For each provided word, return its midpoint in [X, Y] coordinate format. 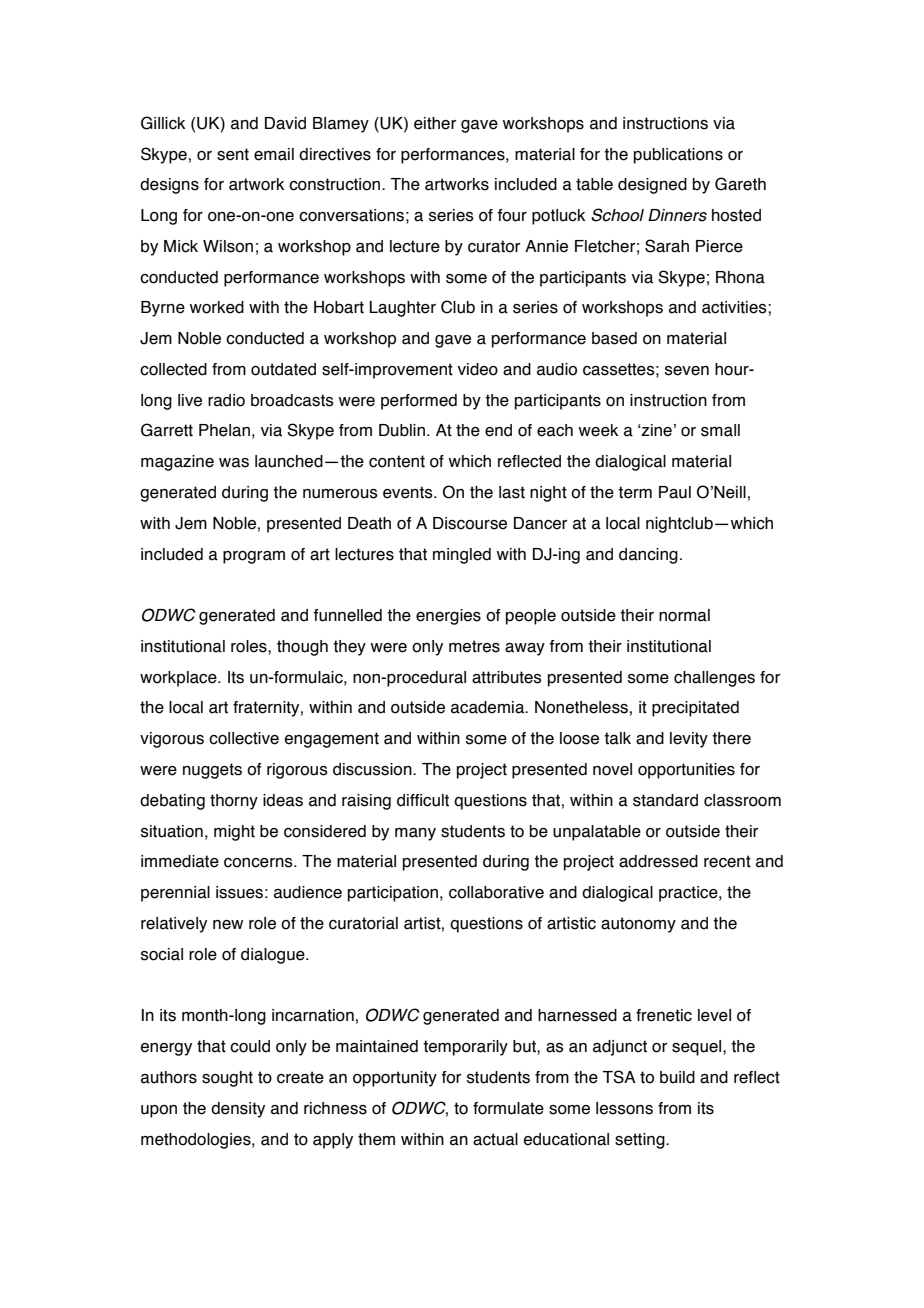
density [238, 1110]
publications [678, 156]
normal [684, 615]
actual [495, 1139]
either [435, 123]
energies [448, 617]
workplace [179, 679]
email [274, 154]
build [677, 1077]
